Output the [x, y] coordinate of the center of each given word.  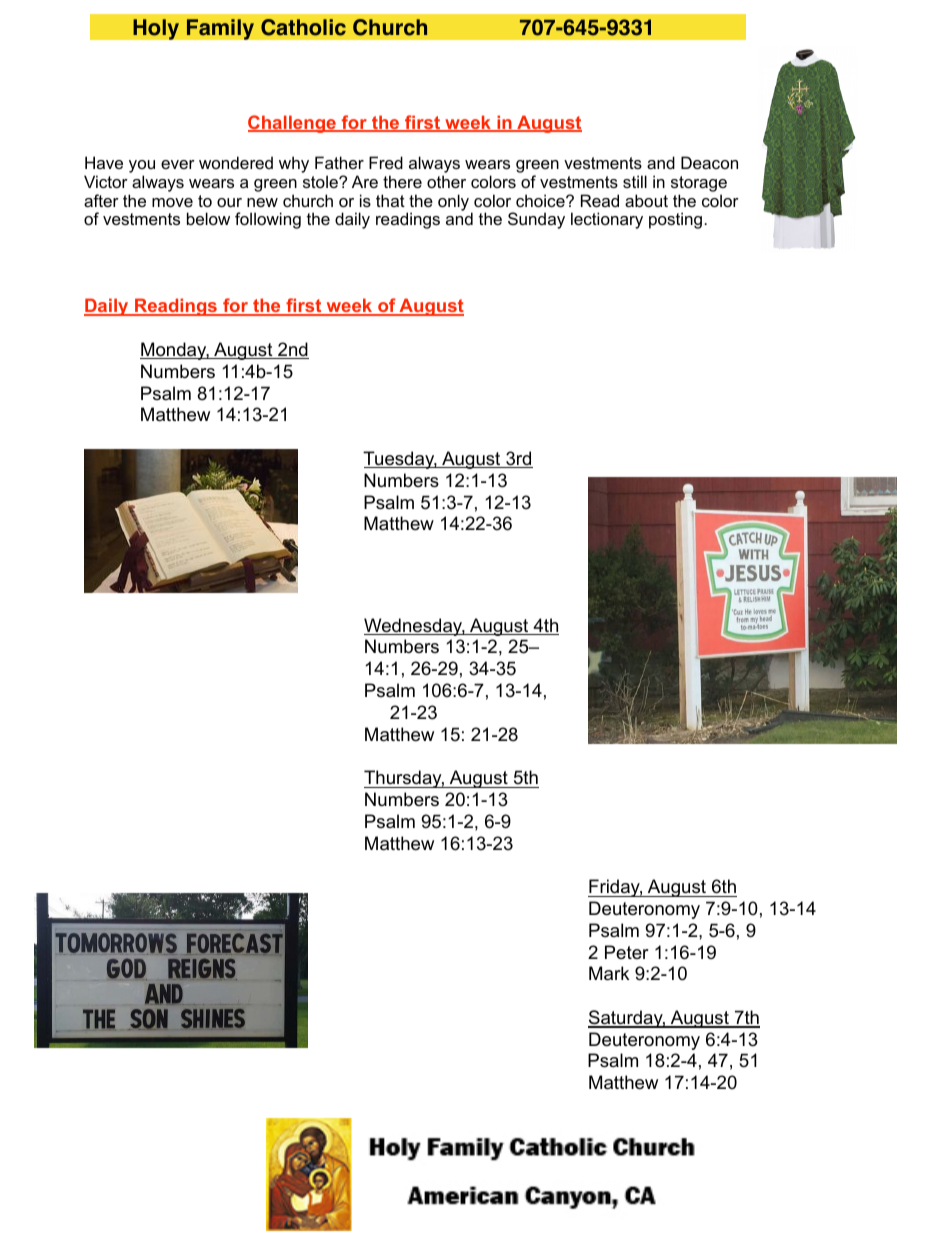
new [262, 202]
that [390, 200]
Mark [609, 973]
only [455, 203]
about [646, 200]
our [229, 202]
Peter [627, 952]
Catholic [303, 27]
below [208, 218]
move [172, 202]
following [268, 220]
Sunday [536, 220]
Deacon [709, 162]
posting [675, 220]
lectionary [607, 220]
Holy [156, 29]
